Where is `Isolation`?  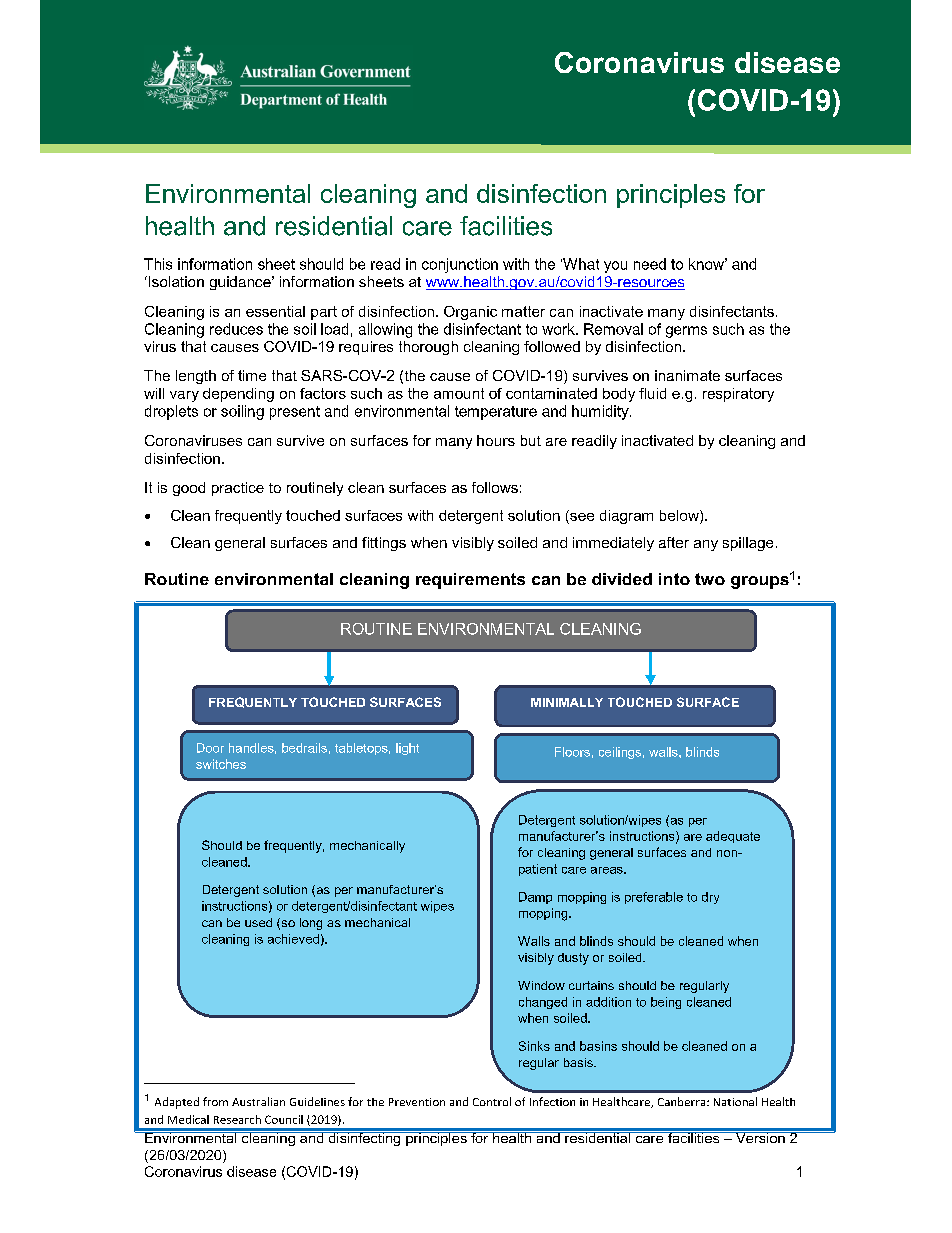 Isolation is located at coordinates (175, 281).
